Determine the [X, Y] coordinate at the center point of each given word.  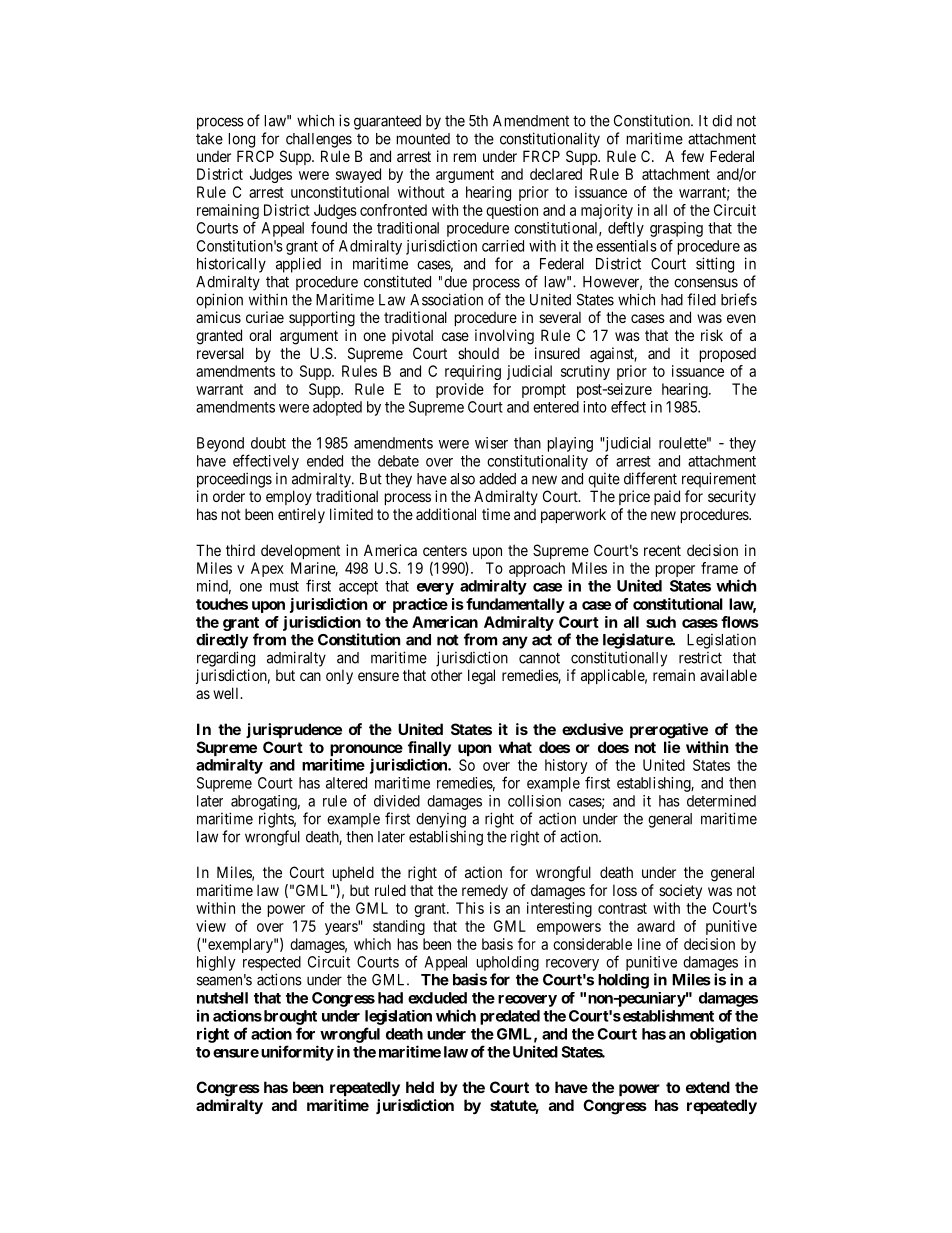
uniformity [297, 1053]
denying [441, 820]
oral [260, 335]
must [284, 586]
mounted [423, 139]
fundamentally [515, 605]
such [661, 622]
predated [510, 1017]
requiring [473, 372]
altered [346, 783]
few [692, 156]
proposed [728, 355]
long [242, 140]
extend [708, 1087]
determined [721, 801]
